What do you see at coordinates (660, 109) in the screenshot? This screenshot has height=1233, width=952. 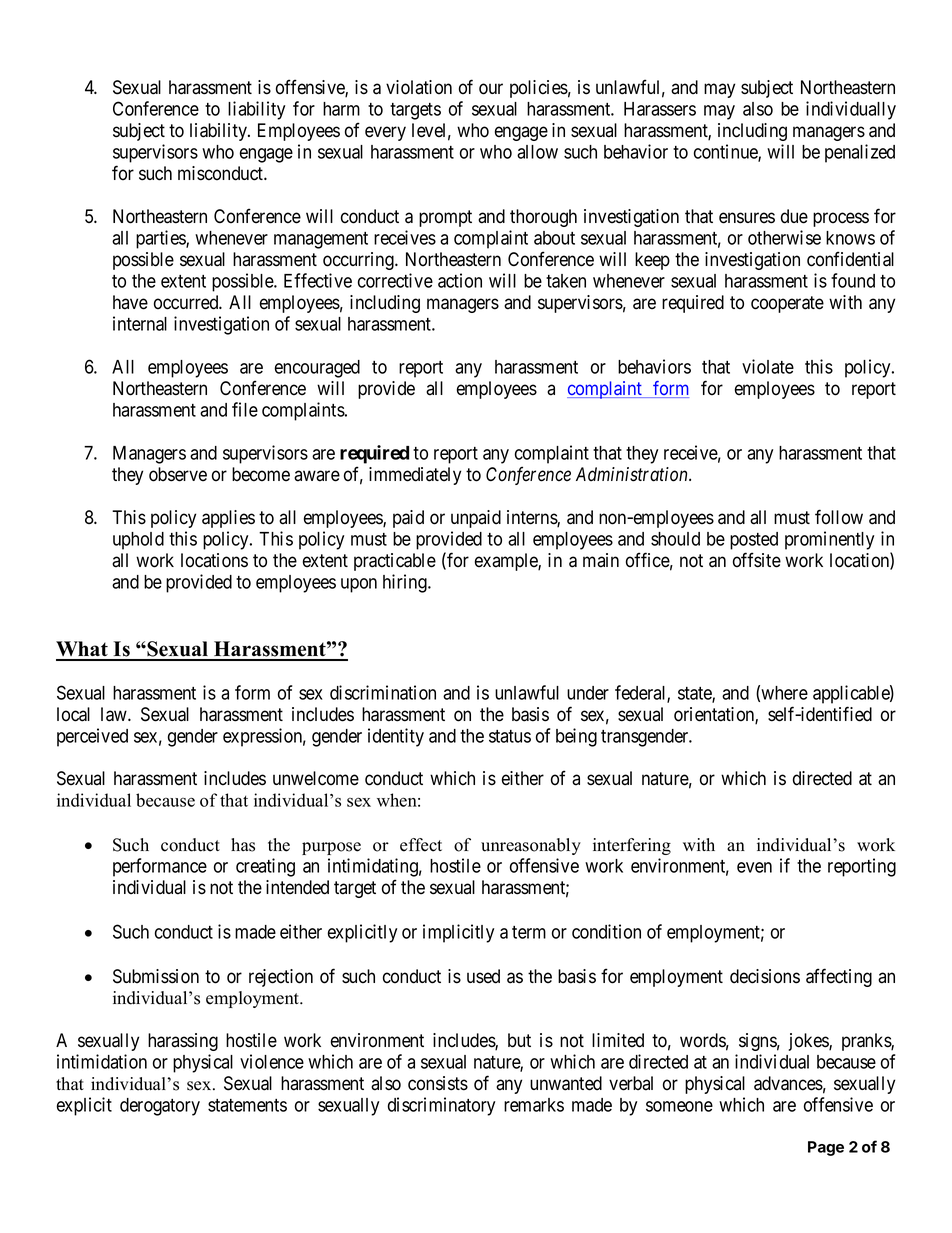 I see `Harassers` at bounding box center [660, 109].
